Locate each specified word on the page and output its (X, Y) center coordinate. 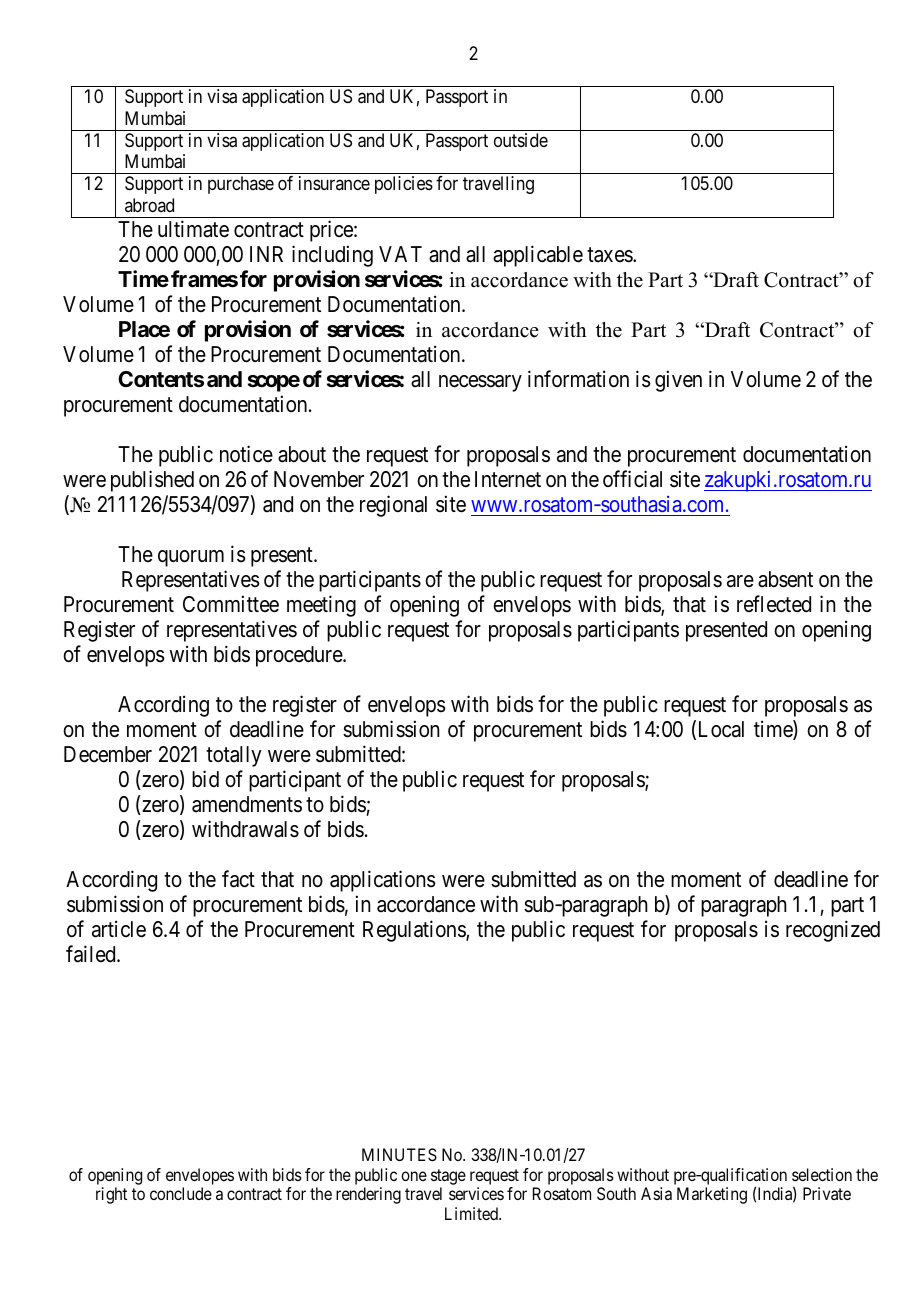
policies (404, 185)
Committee (231, 604)
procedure (300, 656)
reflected (774, 604)
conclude (181, 1193)
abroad (149, 205)
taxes (610, 255)
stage (448, 1178)
